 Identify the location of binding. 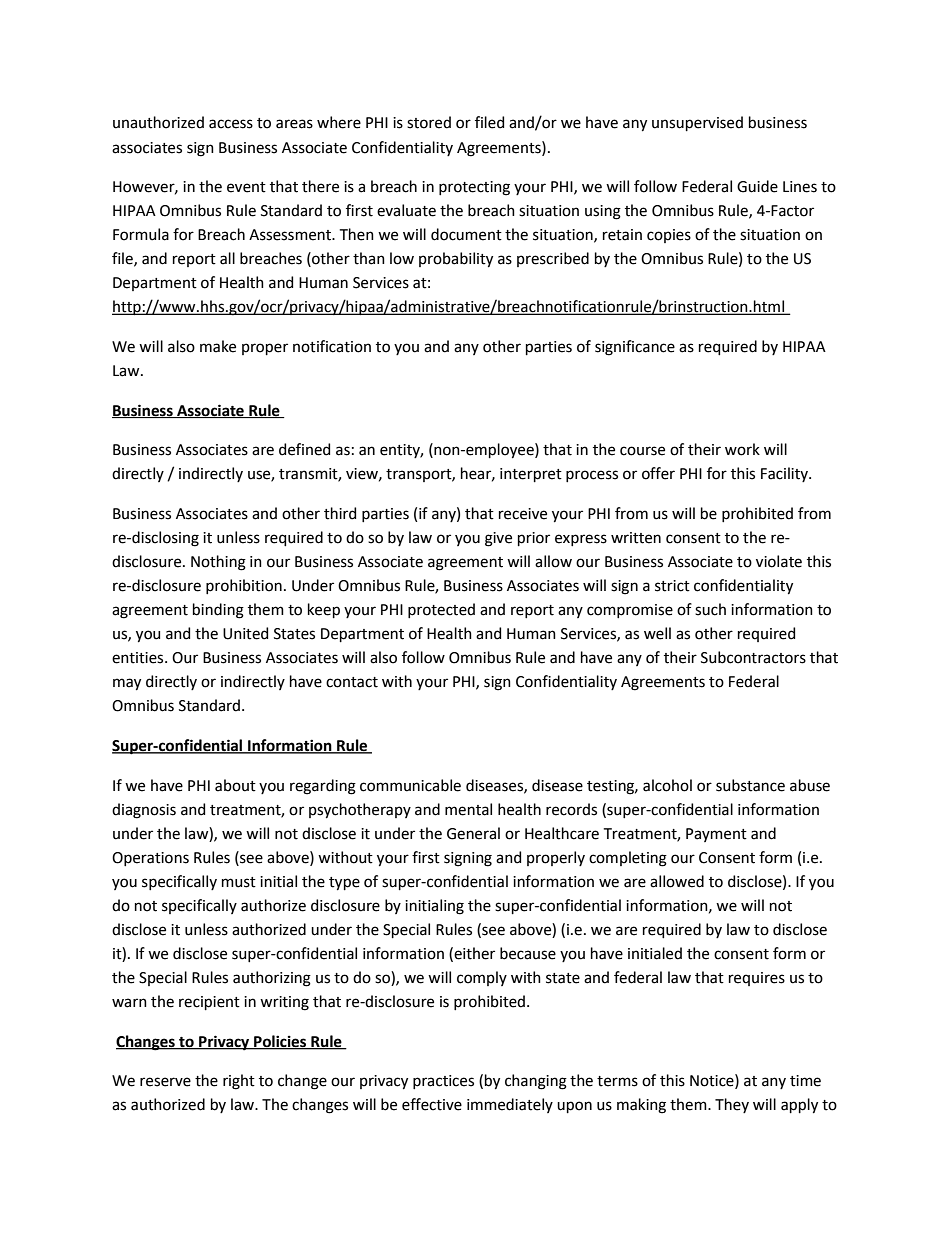
(218, 611).
